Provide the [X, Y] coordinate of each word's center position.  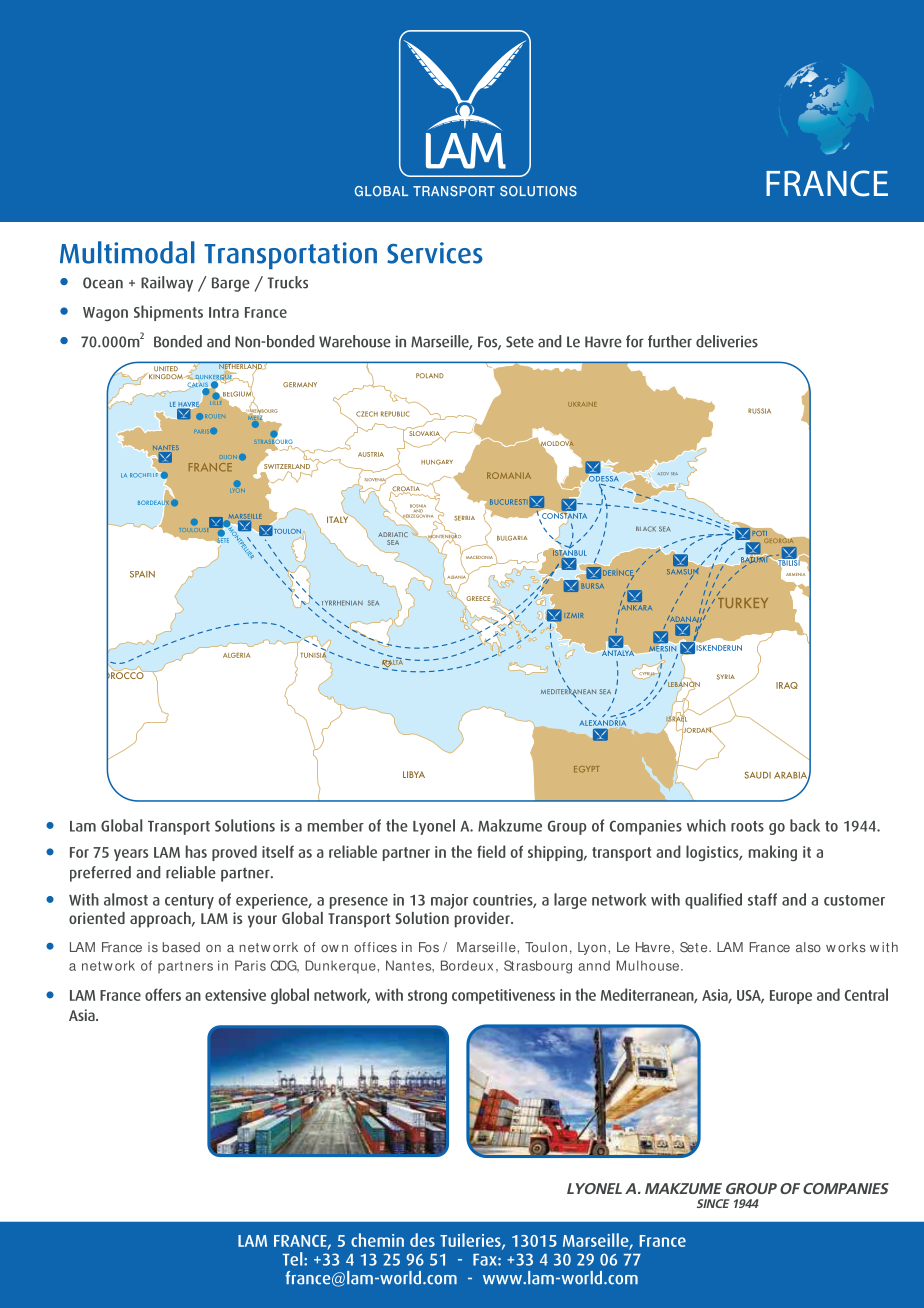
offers [163, 994]
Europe [791, 997]
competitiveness [503, 996]
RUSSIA [759, 411]
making [773, 853]
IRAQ [787, 685]
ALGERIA [237, 655]
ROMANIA [509, 475]
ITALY [339, 518]
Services [435, 253]
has [196, 851]
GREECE [478, 598]
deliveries [727, 341]
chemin [377, 1240]
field [491, 851]
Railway [167, 284]
